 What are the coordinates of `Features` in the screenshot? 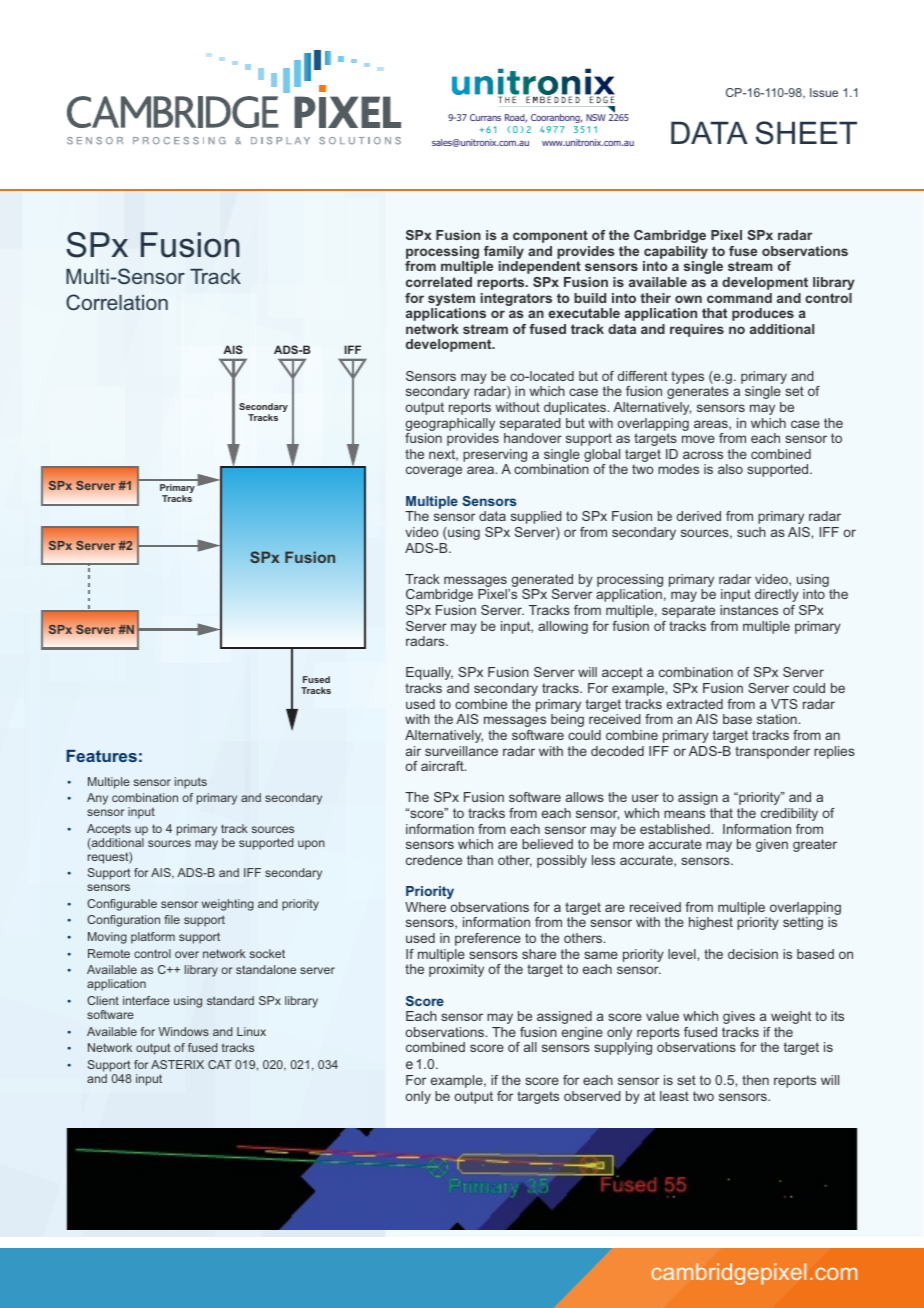 It's located at (102, 756).
